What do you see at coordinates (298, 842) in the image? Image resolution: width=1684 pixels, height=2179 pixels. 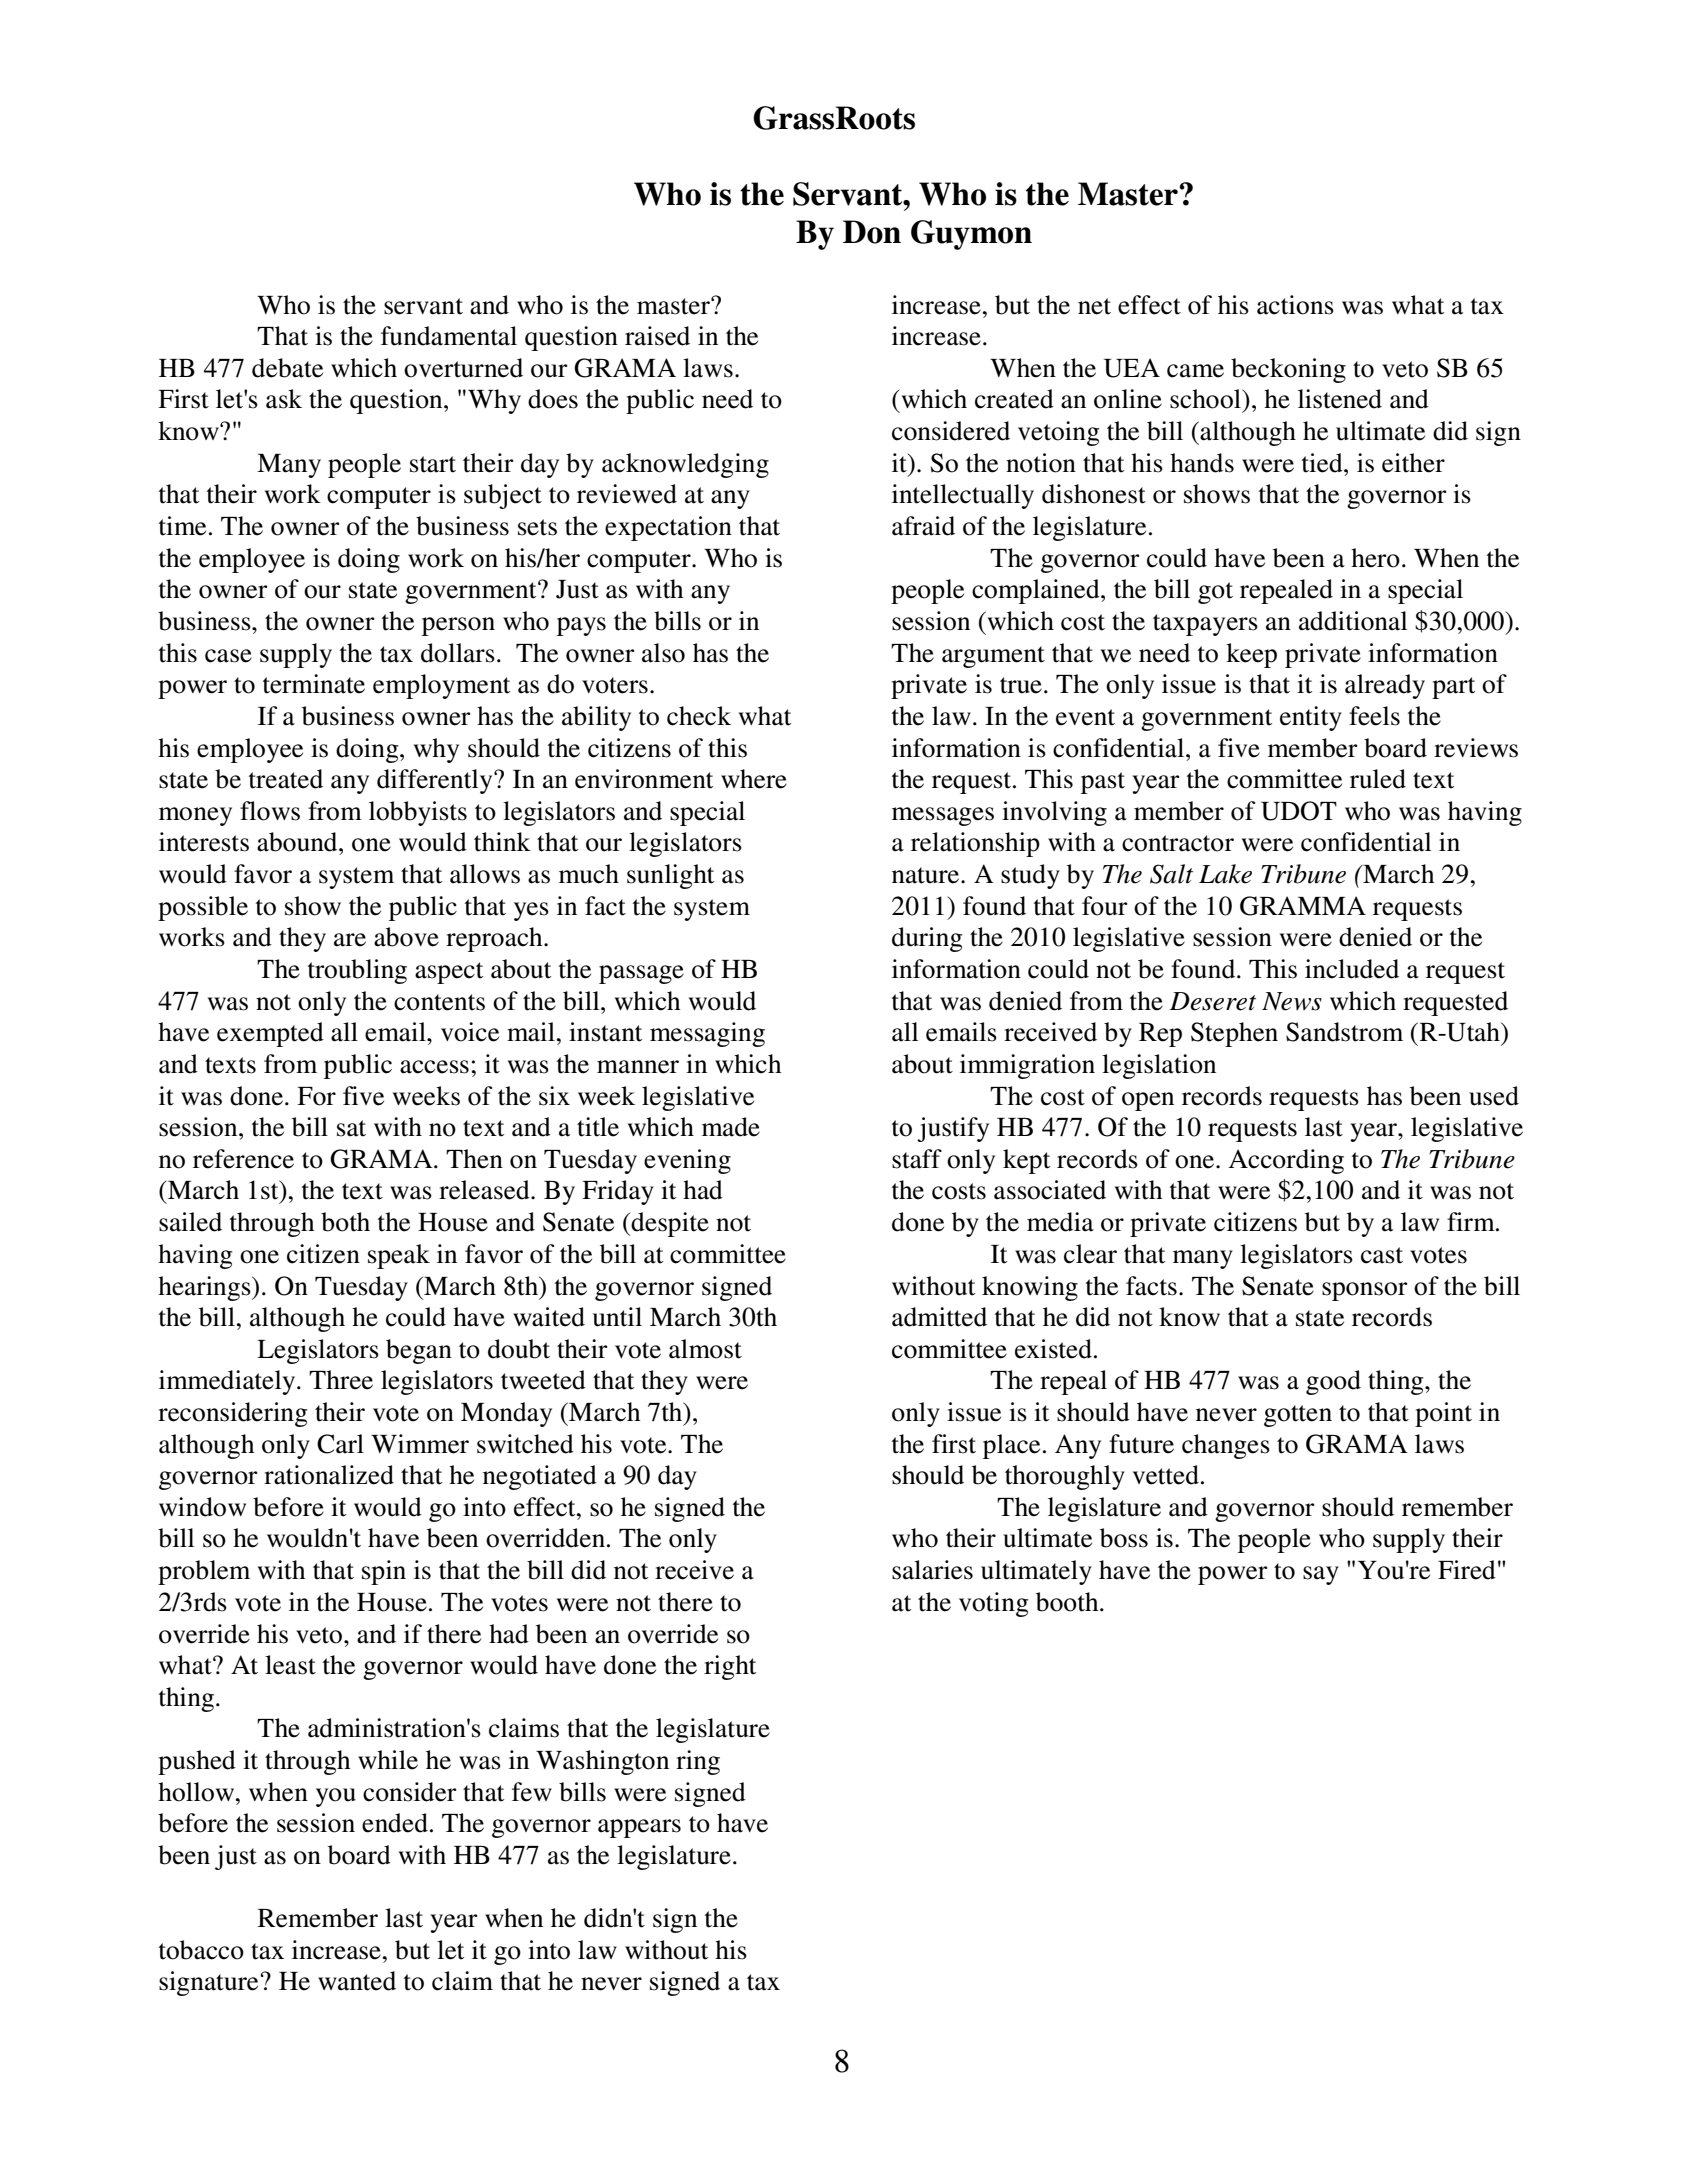 I see `abound` at bounding box center [298, 842].
